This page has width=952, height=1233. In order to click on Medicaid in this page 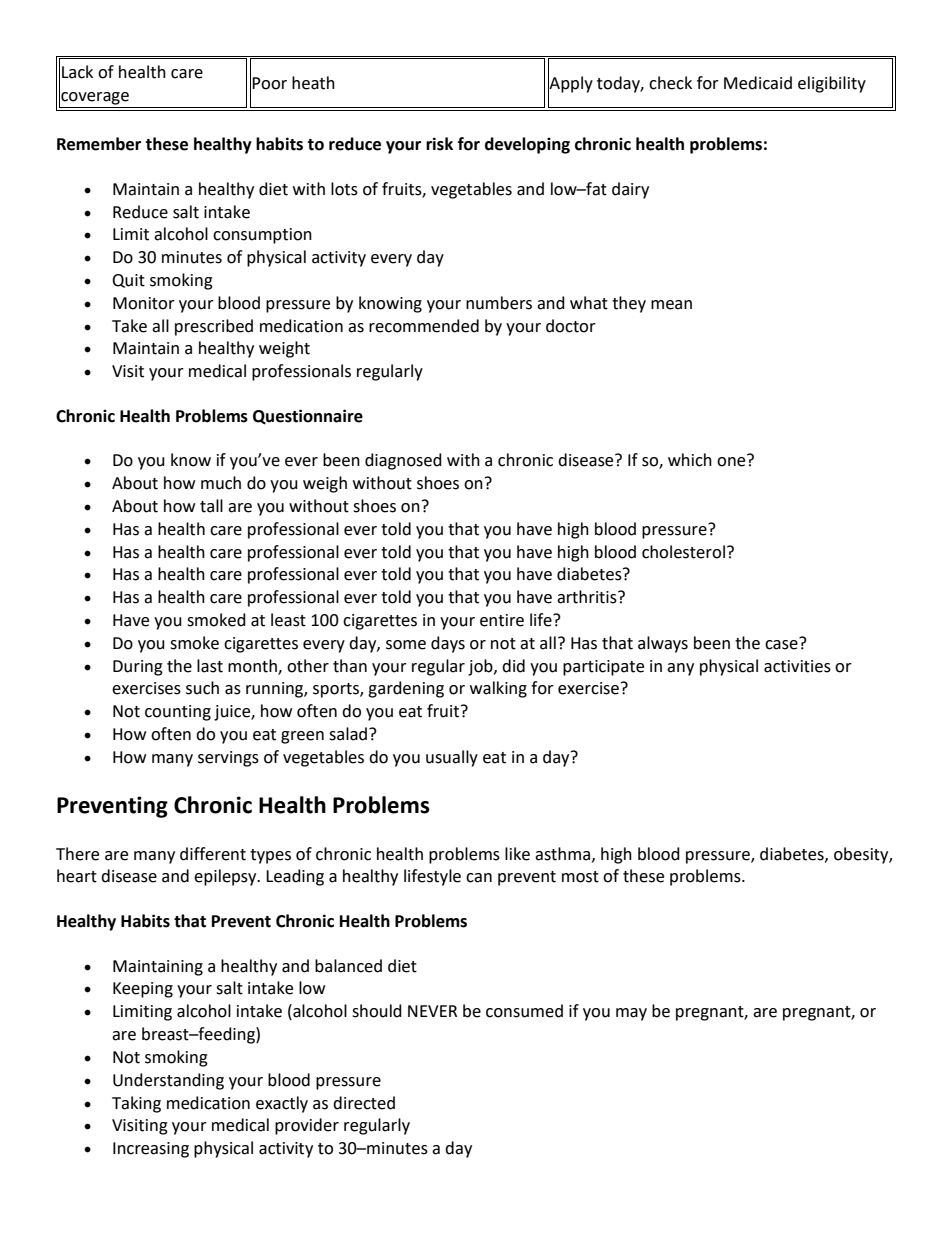, I will do `click(758, 83)`.
